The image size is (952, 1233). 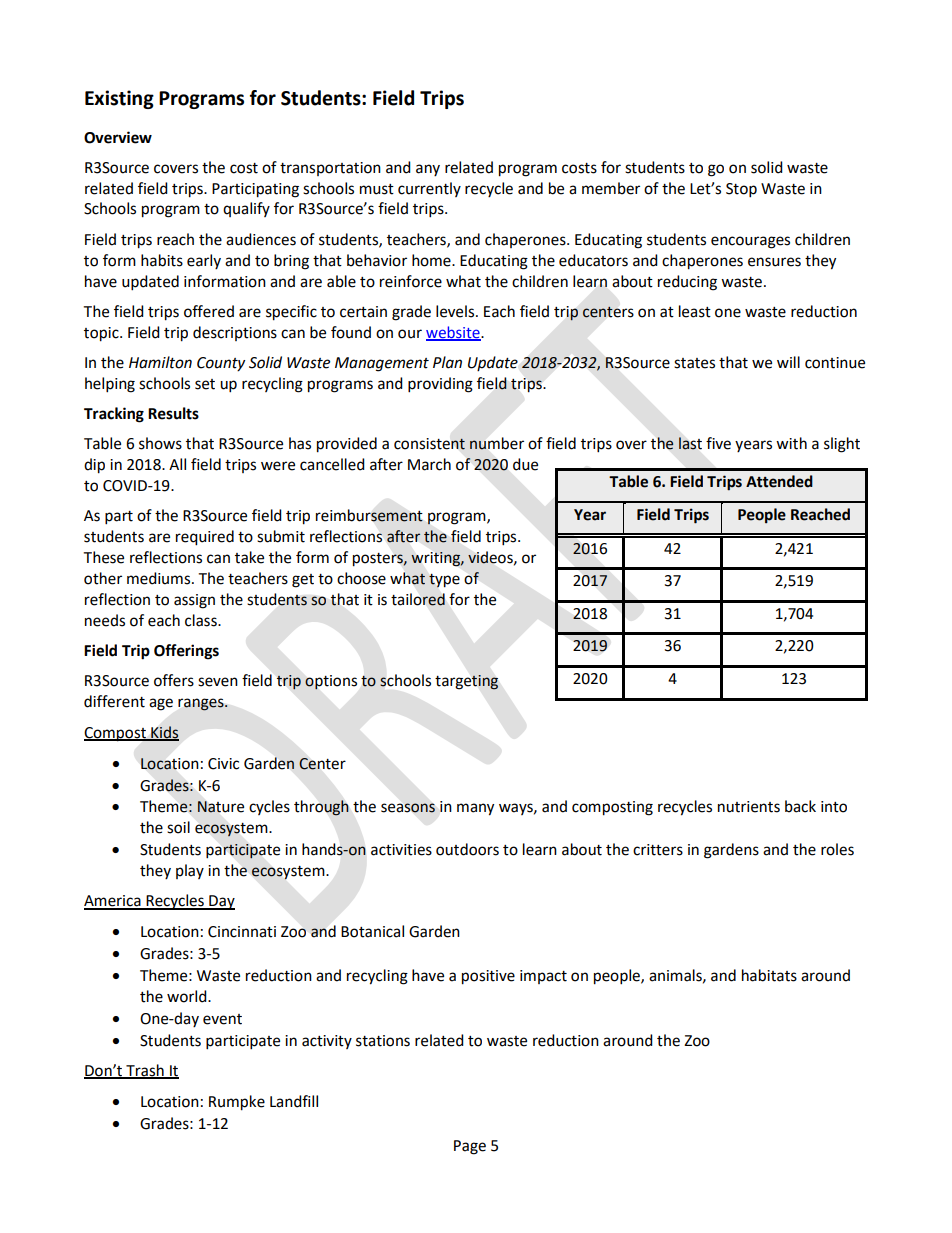 What do you see at coordinates (497, 443) in the screenshot?
I see `number` at bounding box center [497, 443].
